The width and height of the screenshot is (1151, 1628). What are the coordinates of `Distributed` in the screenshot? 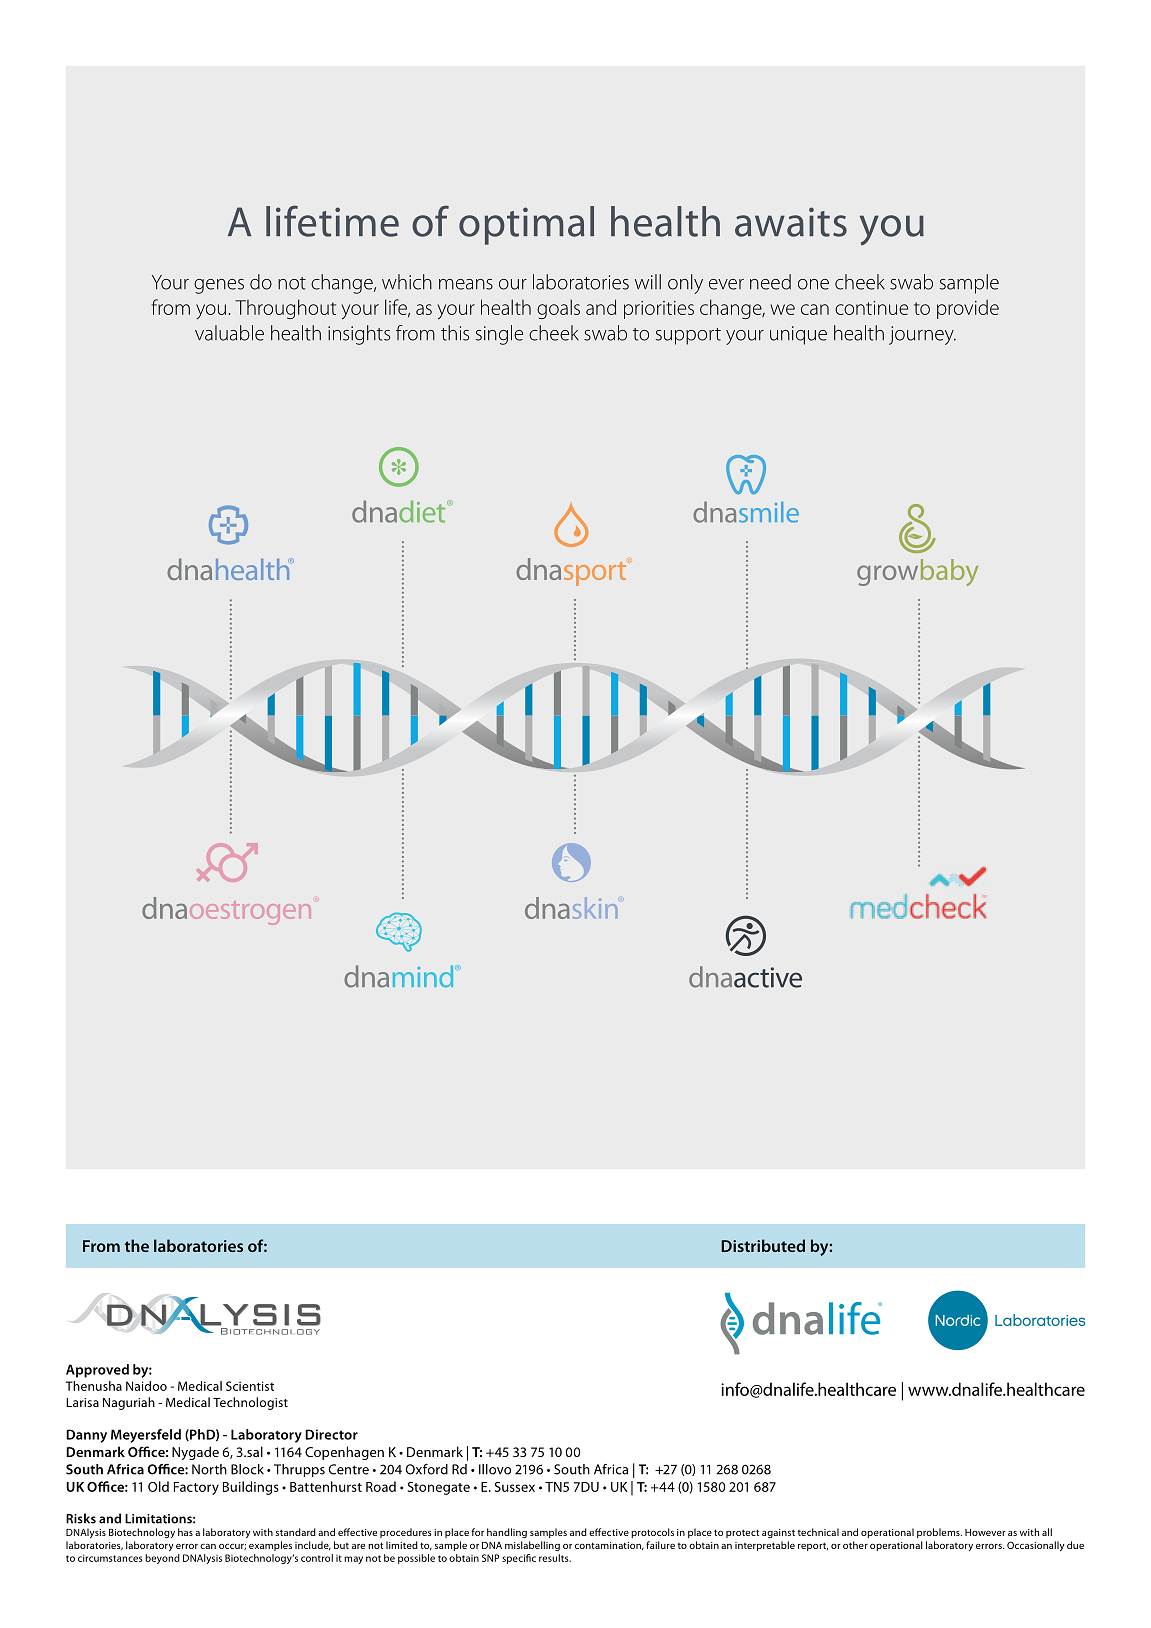 It's located at (763, 1245).
